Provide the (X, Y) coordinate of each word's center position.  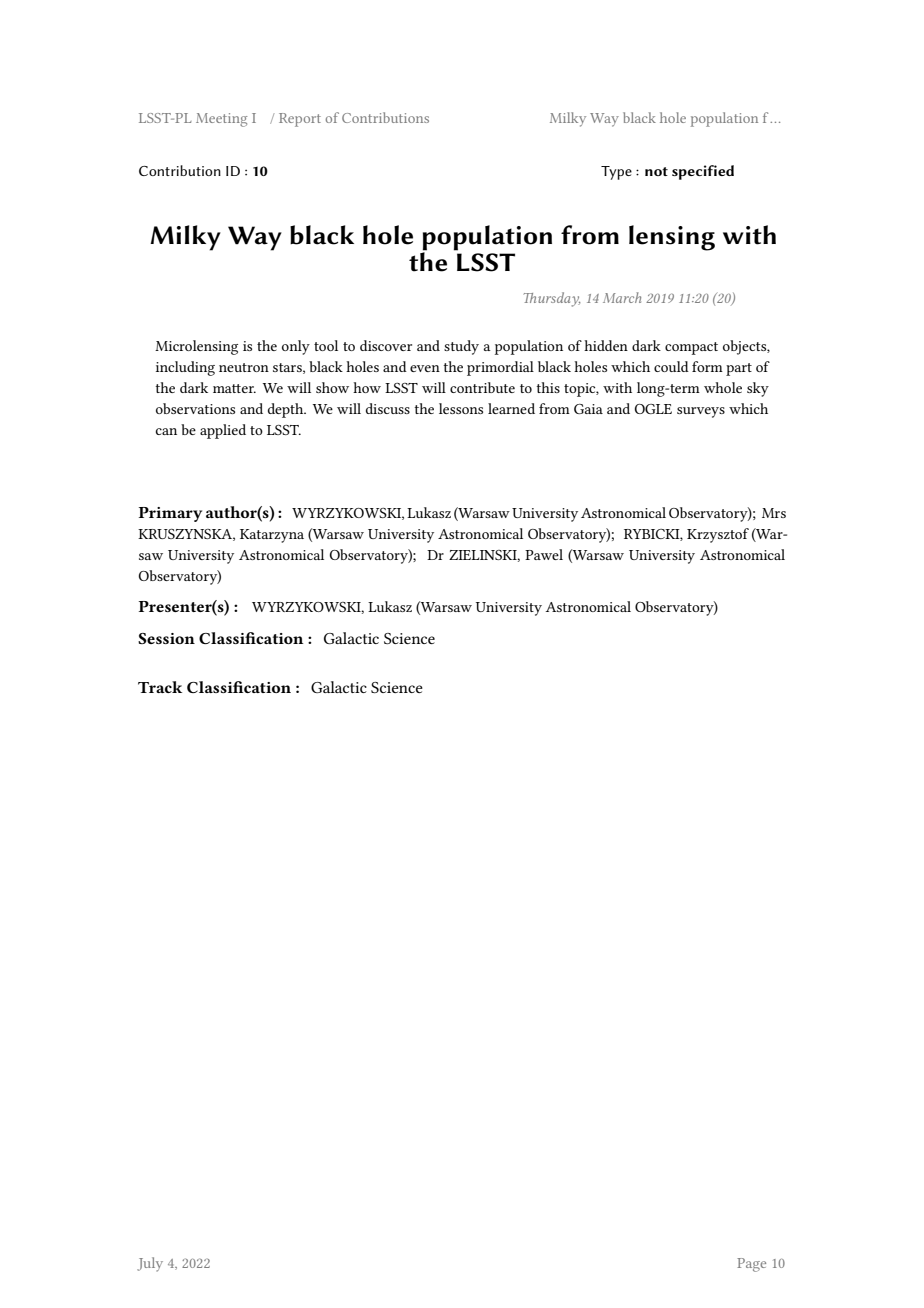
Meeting (221, 120)
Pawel (544, 554)
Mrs (774, 513)
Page (751, 1265)
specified (703, 172)
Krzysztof (718, 535)
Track (160, 687)
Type (616, 173)
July (150, 1264)
